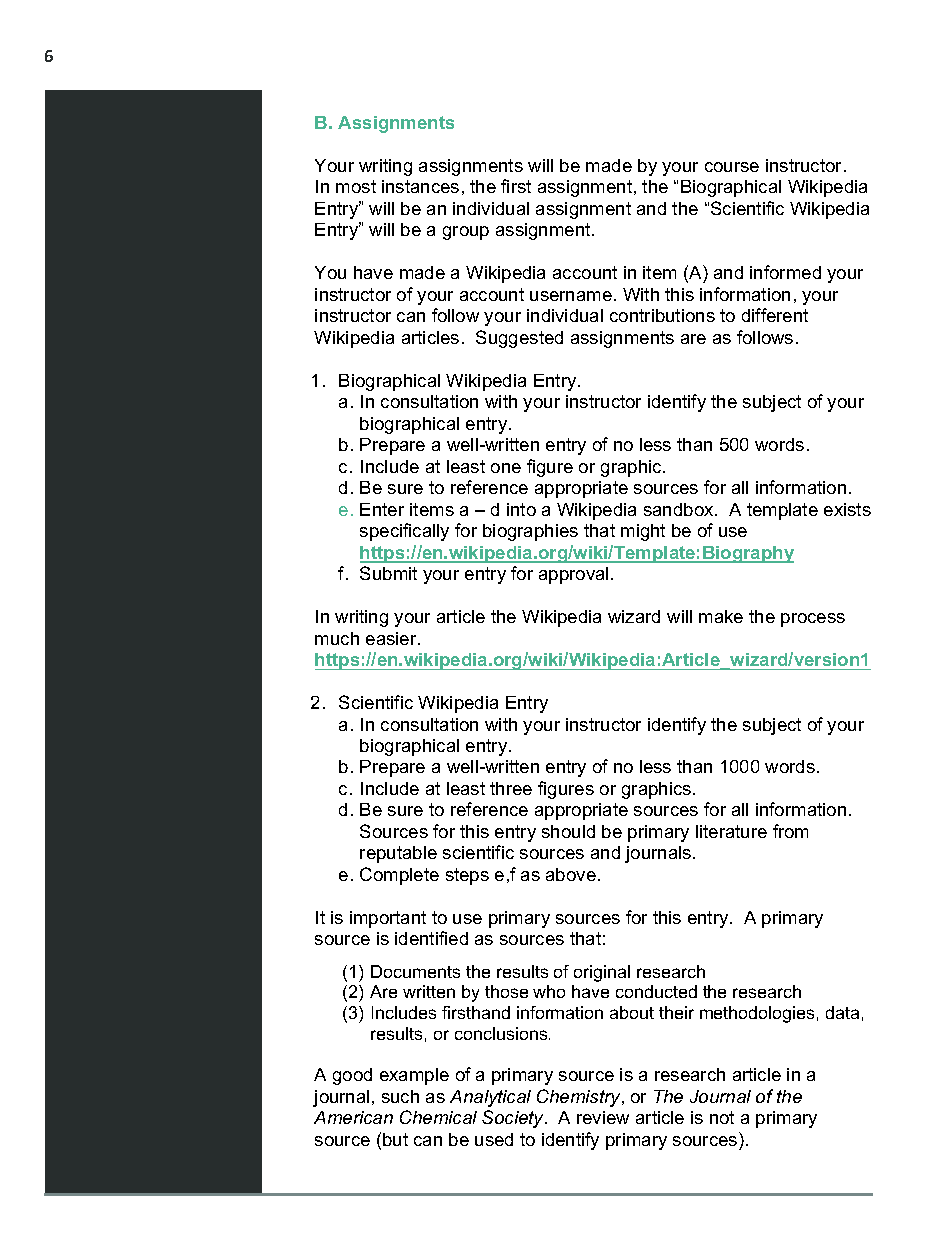 This image has height=1233, width=952. Describe the element at coordinates (400, 1096) in the image. I see `such` at that location.
